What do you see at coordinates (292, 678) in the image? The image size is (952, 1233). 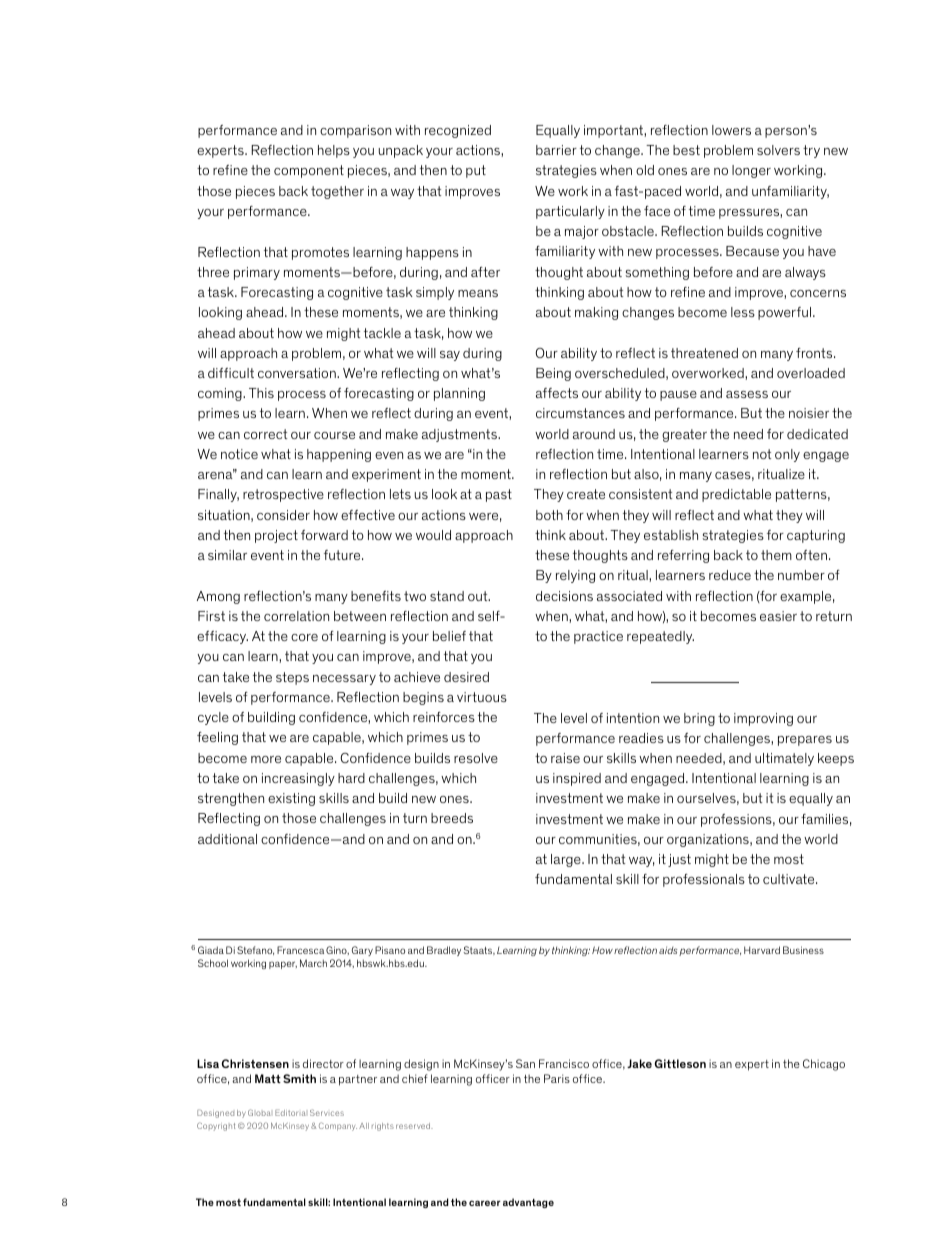 I see `steps` at bounding box center [292, 678].
